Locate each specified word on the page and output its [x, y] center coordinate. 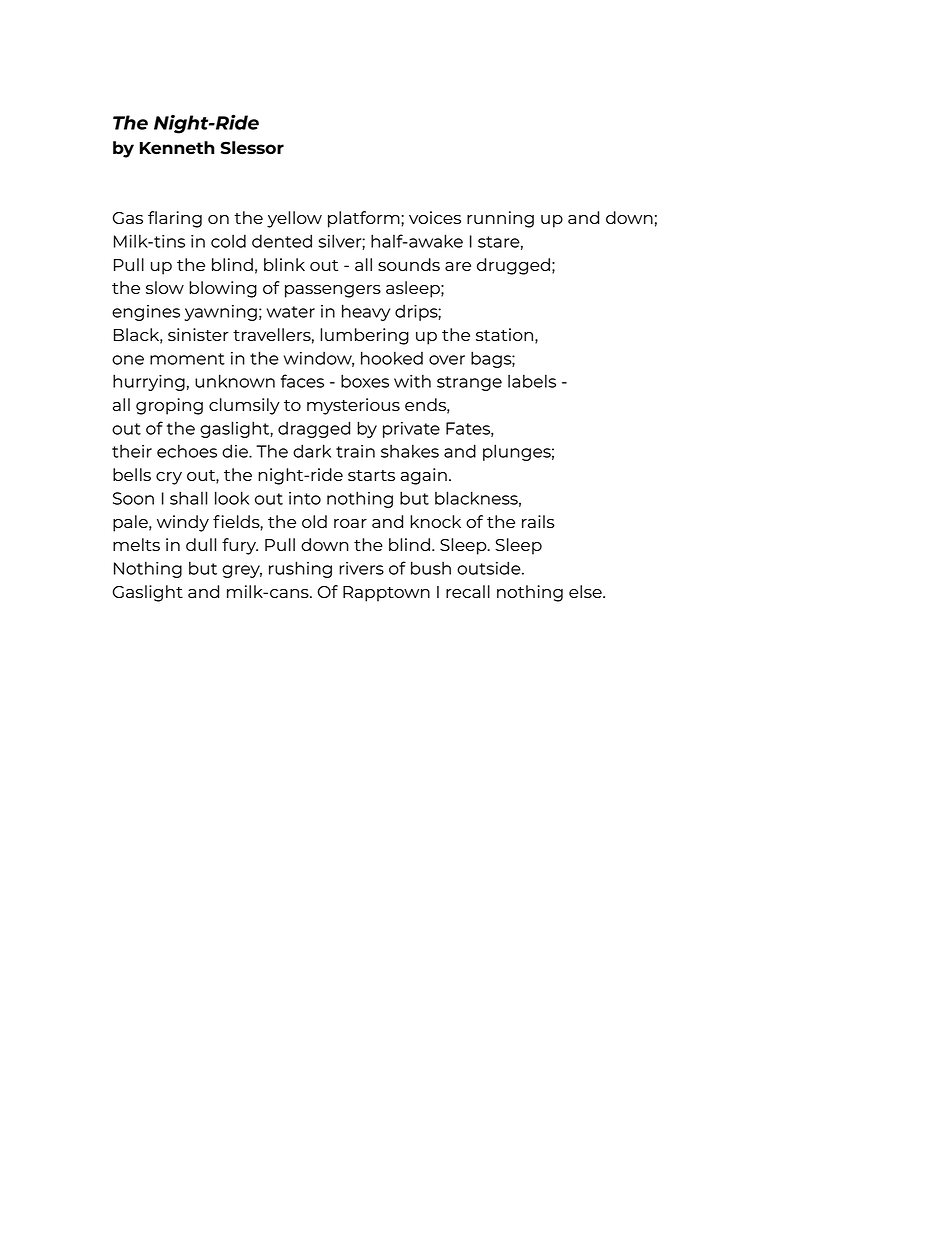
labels [532, 381]
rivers [361, 568]
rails [538, 521]
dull [201, 544]
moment [187, 359]
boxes [365, 381]
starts [371, 475]
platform [365, 219]
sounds [409, 264]
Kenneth [177, 147]
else [586, 591]
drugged [513, 266]
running [500, 219]
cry [169, 478]
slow [165, 287]
